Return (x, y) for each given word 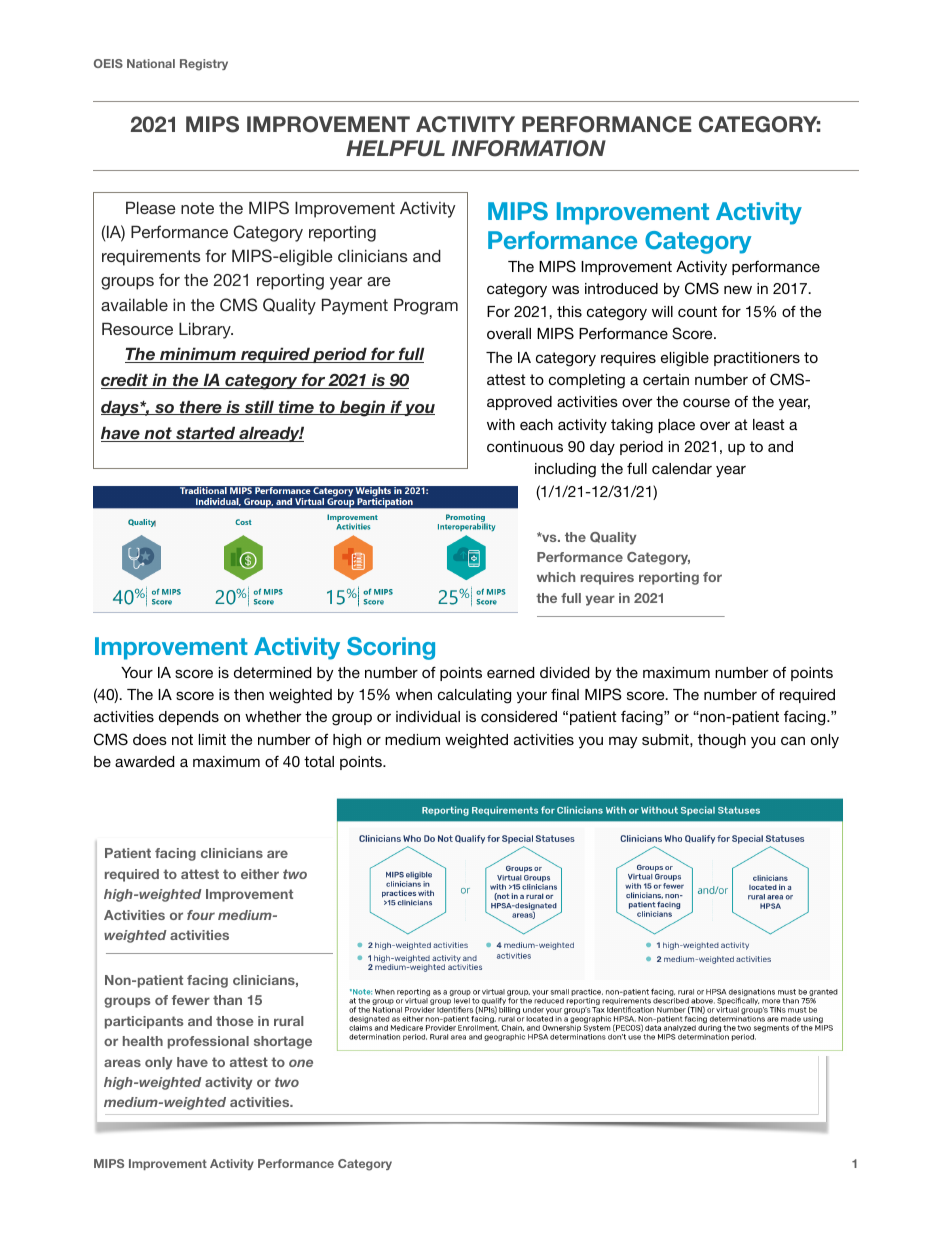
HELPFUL (395, 148)
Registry (204, 65)
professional (208, 1042)
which (556, 577)
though (722, 741)
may (623, 742)
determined (272, 672)
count (697, 311)
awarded (144, 761)
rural (288, 1021)
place (676, 426)
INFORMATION (529, 148)
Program (426, 306)
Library (206, 330)
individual (428, 716)
